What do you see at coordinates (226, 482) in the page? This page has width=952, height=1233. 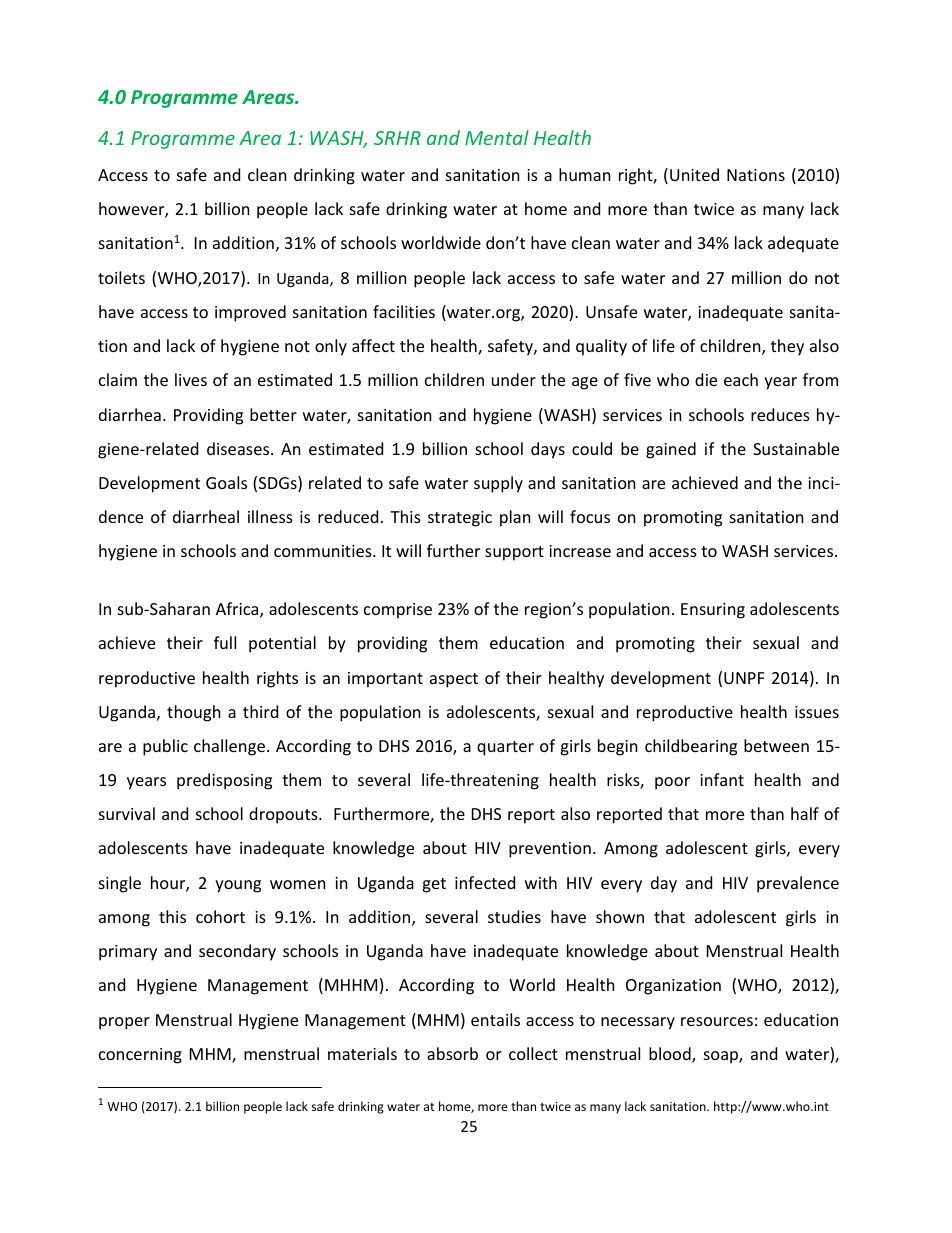 I see `Goals` at bounding box center [226, 482].
